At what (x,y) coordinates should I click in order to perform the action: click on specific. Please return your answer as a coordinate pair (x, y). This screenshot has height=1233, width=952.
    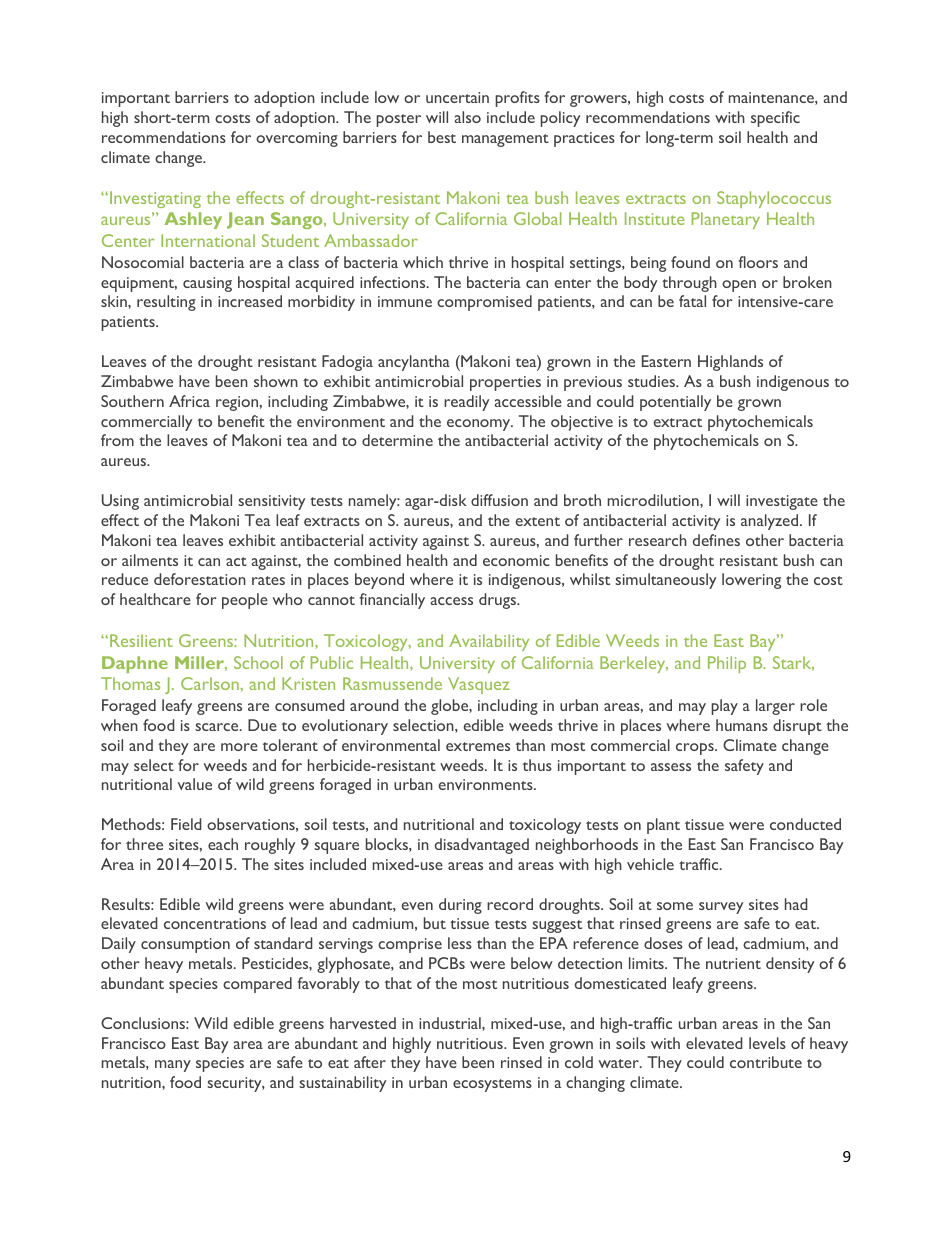
    Looking at the image, I should click on (775, 119).
